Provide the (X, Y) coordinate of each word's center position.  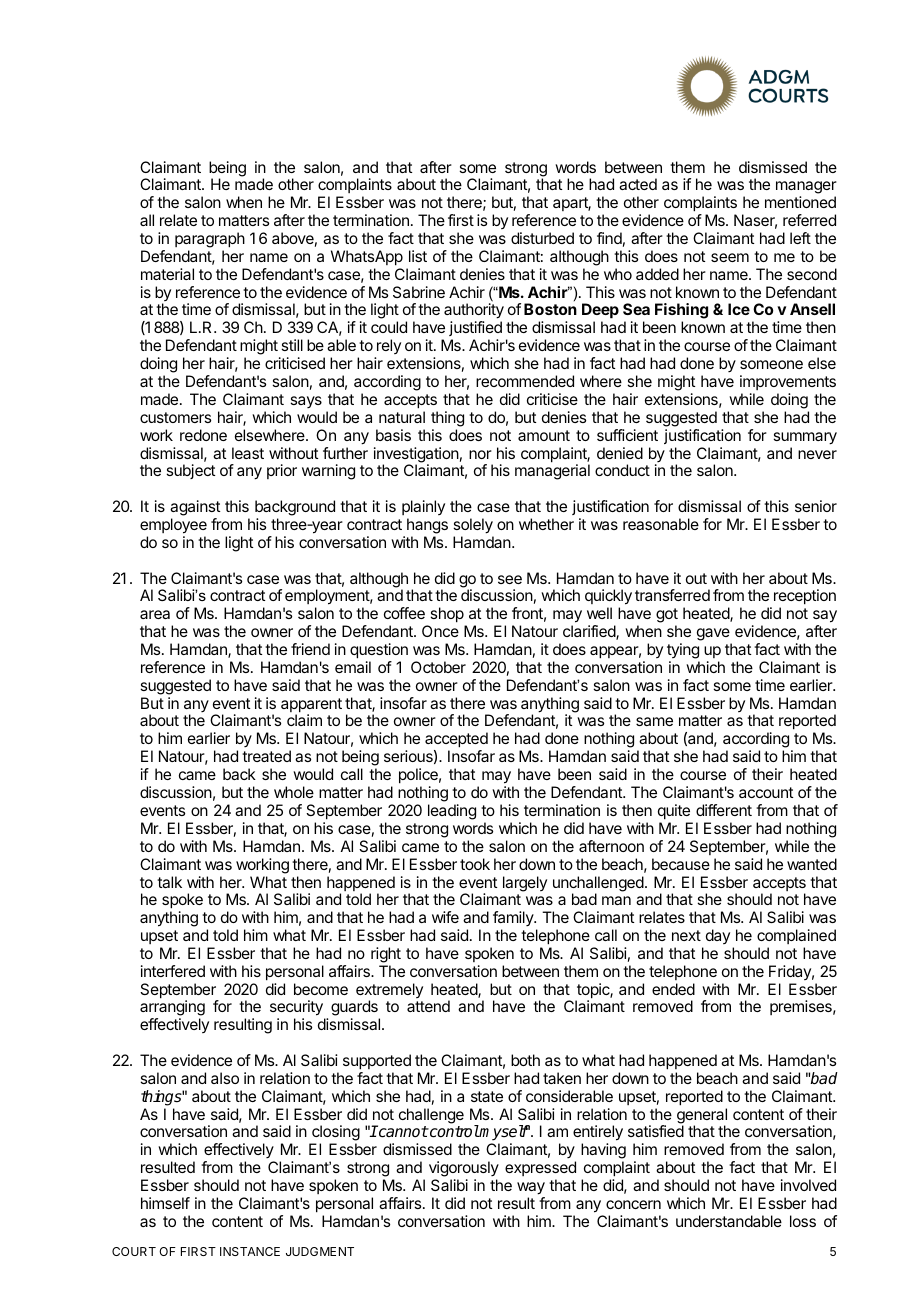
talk (169, 882)
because (681, 864)
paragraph (210, 241)
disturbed (542, 238)
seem (730, 257)
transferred (672, 595)
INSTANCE (250, 1251)
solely (473, 526)
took (475, 864)
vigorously (464, 1170)
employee (173, 526)
